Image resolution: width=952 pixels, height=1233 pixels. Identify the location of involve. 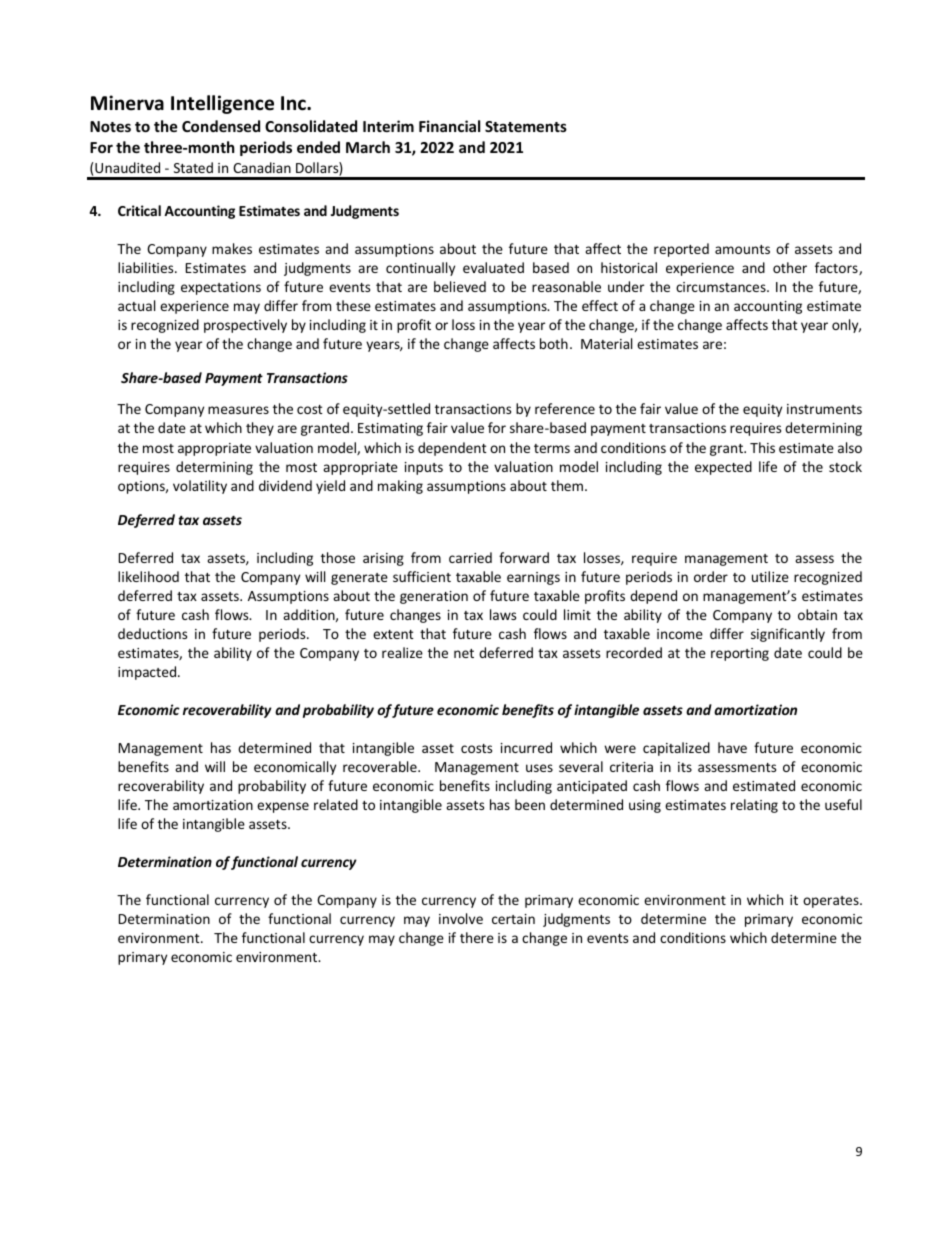
(461, 918).
